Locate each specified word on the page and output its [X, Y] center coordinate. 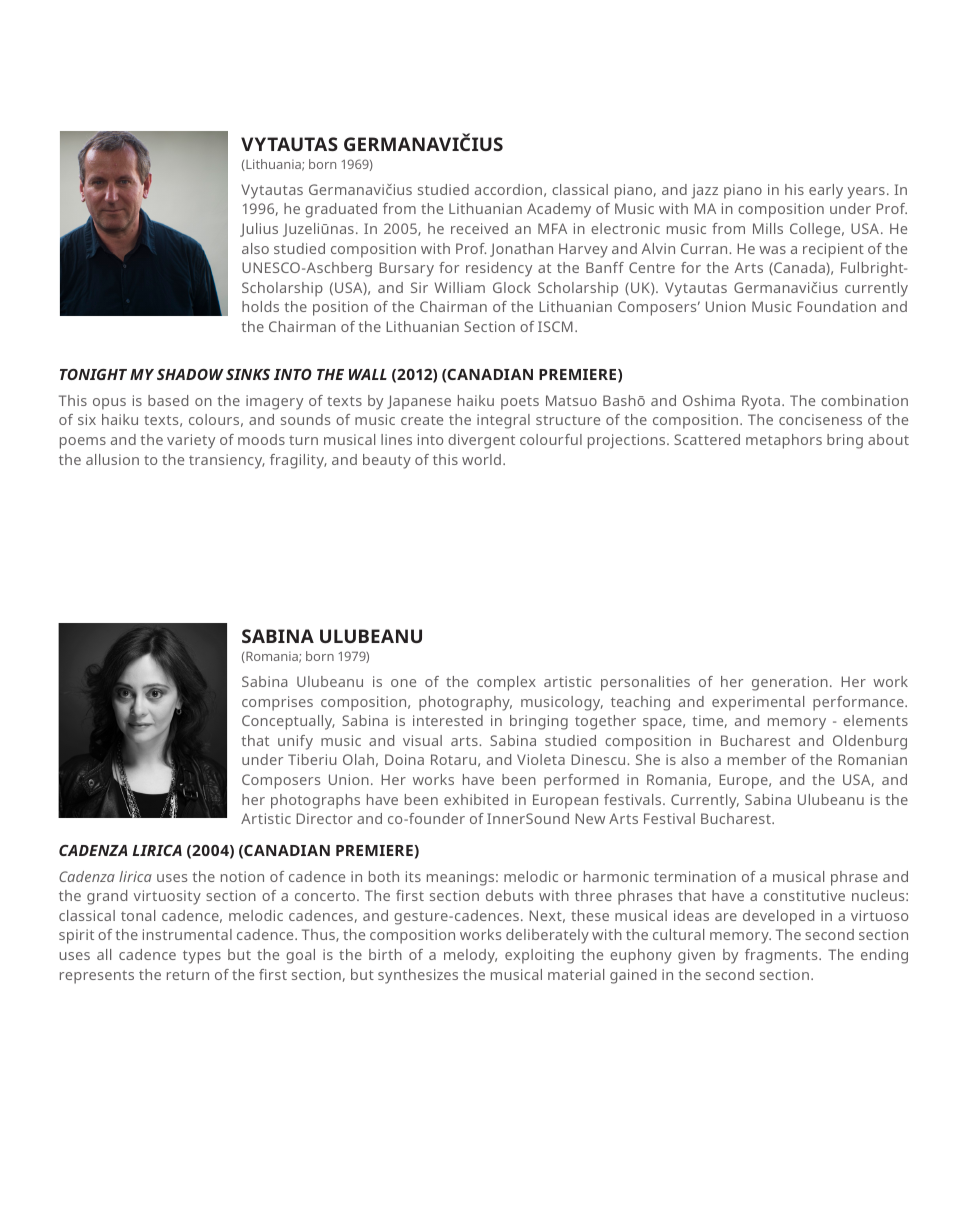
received [479, 228]
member [757, 759]
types [202, 957]
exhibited [476, 799]
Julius [259, 230]
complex [506, 683]
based [168, 400]
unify [295, 742]
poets [520, 403]
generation [790, 683]
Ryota [761, 402]
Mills [768, 228]
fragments [782, 956]
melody [470, 956]
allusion [112, 459]
